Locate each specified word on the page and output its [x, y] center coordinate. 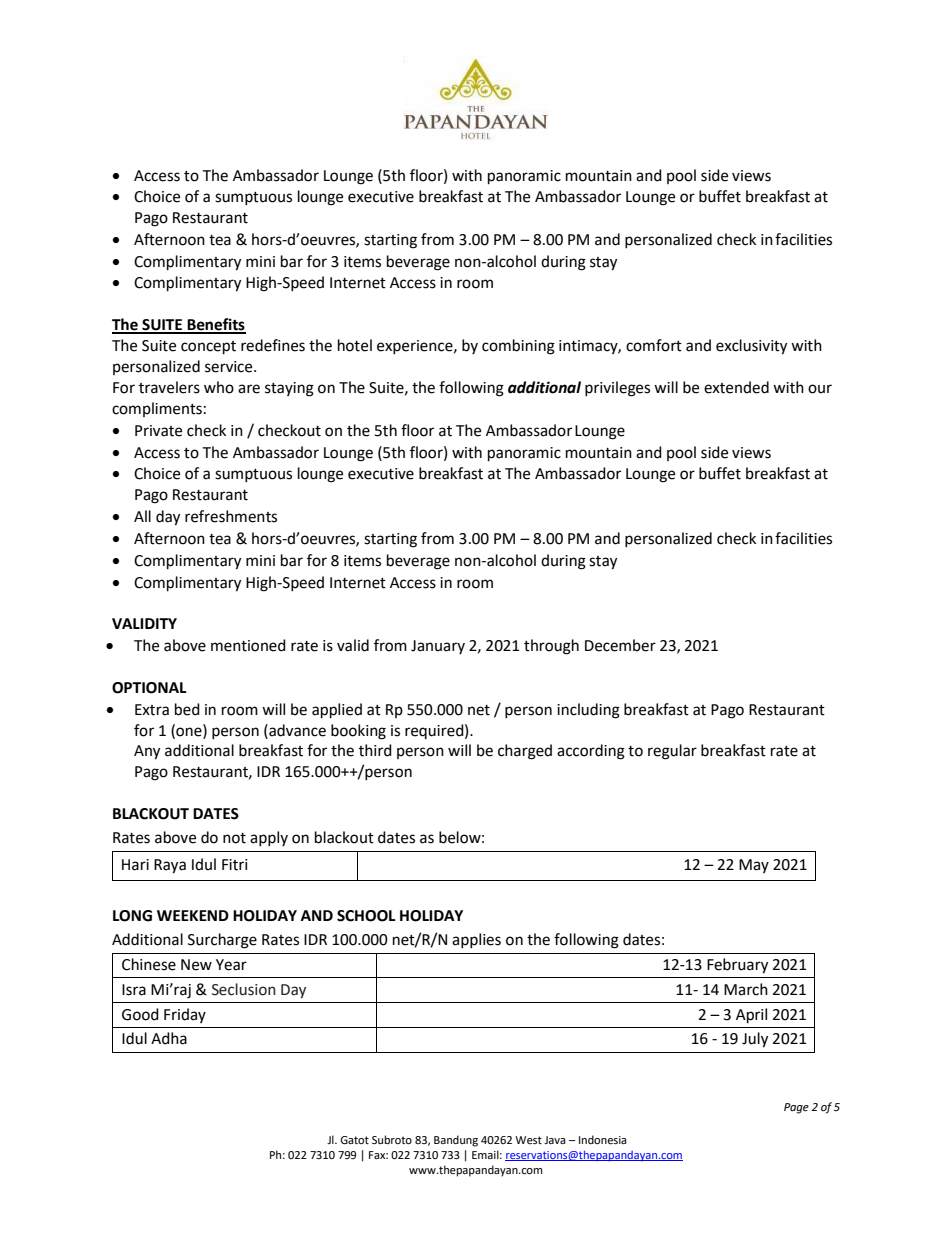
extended [736, 387]
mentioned [248, 645]
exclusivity [751, 347]
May [754, 866]
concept [208, 348]
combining [518, 347]
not [234, 838]
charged [525, 752]
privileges [617, 389]
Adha [169, 1038]
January [438, 647]
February [737, 966]
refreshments [231, 516]
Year [231, 965]
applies [476, 940]
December [620, 645]
